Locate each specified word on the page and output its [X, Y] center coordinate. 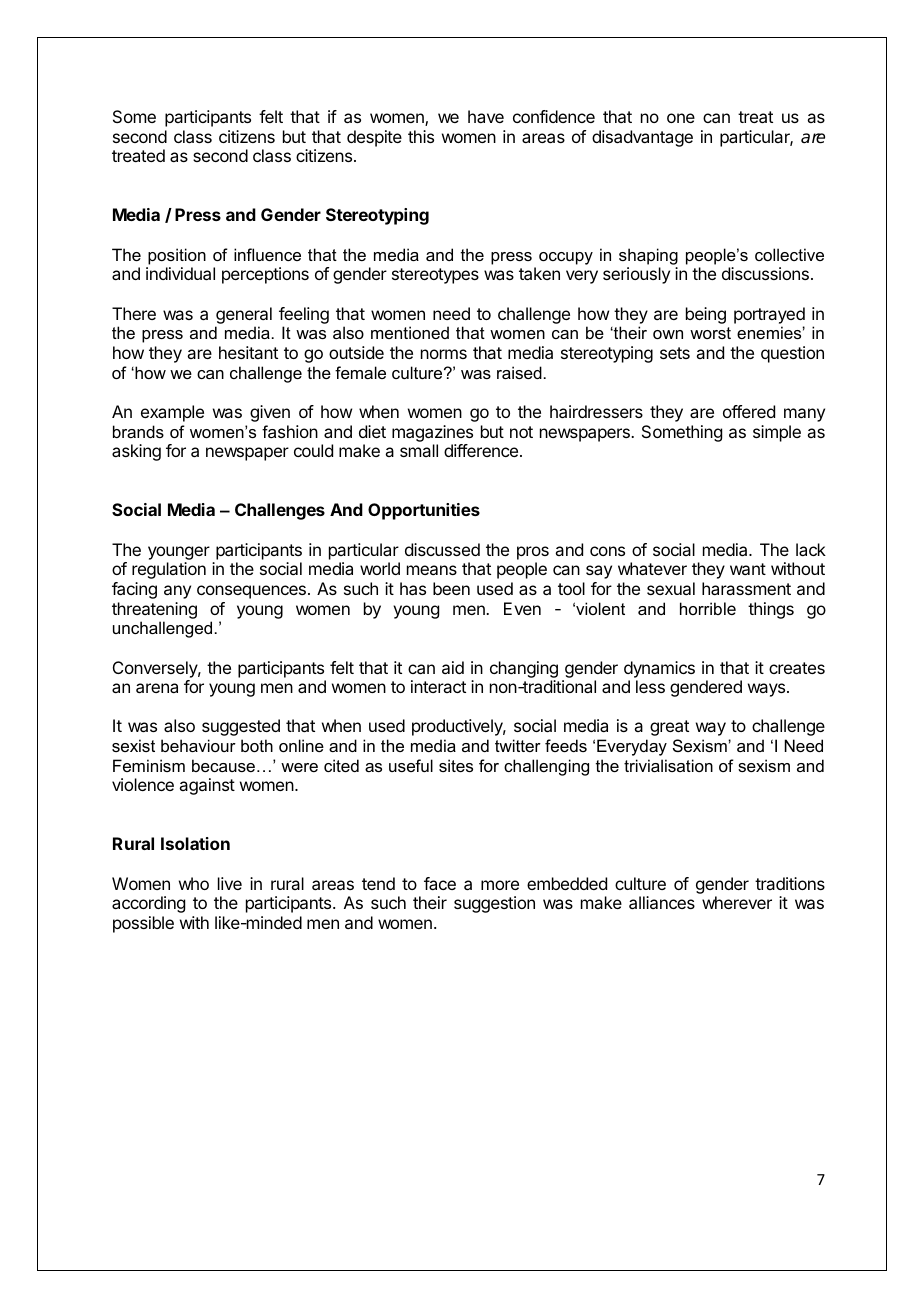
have [486, 116]
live [230, 883]
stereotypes [435, 276]
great [669, 728]
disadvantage [642, 138]
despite [374, 138]
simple [777, 433]
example [172, 413]
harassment [746, 588]
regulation [169, 570]
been [451, 588]
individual [180, 273]
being [706, 315]
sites [456, 765]
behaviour [198, 745]
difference [482, 450]
